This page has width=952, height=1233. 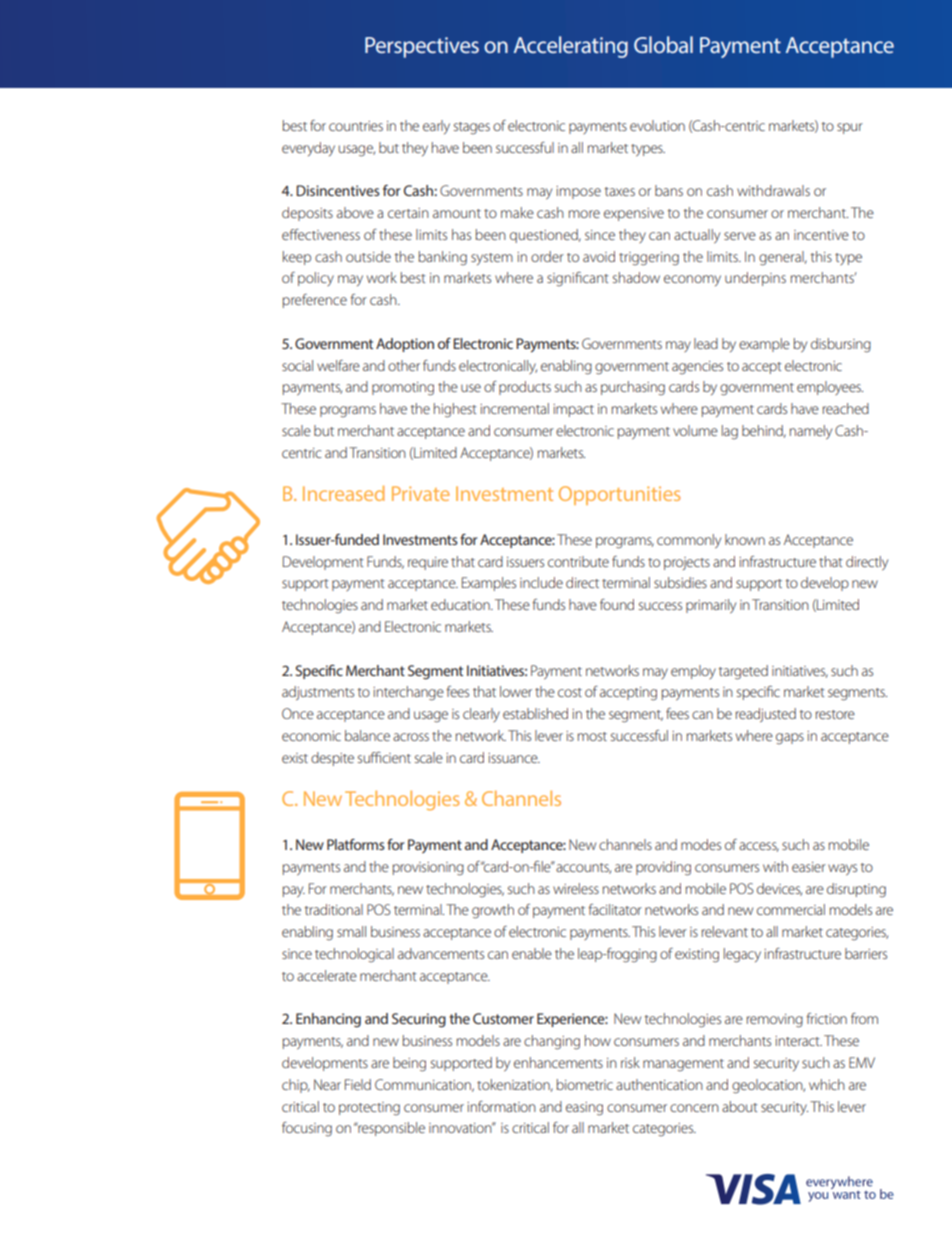 I want to click on namely, so click(x=811, y=432).
